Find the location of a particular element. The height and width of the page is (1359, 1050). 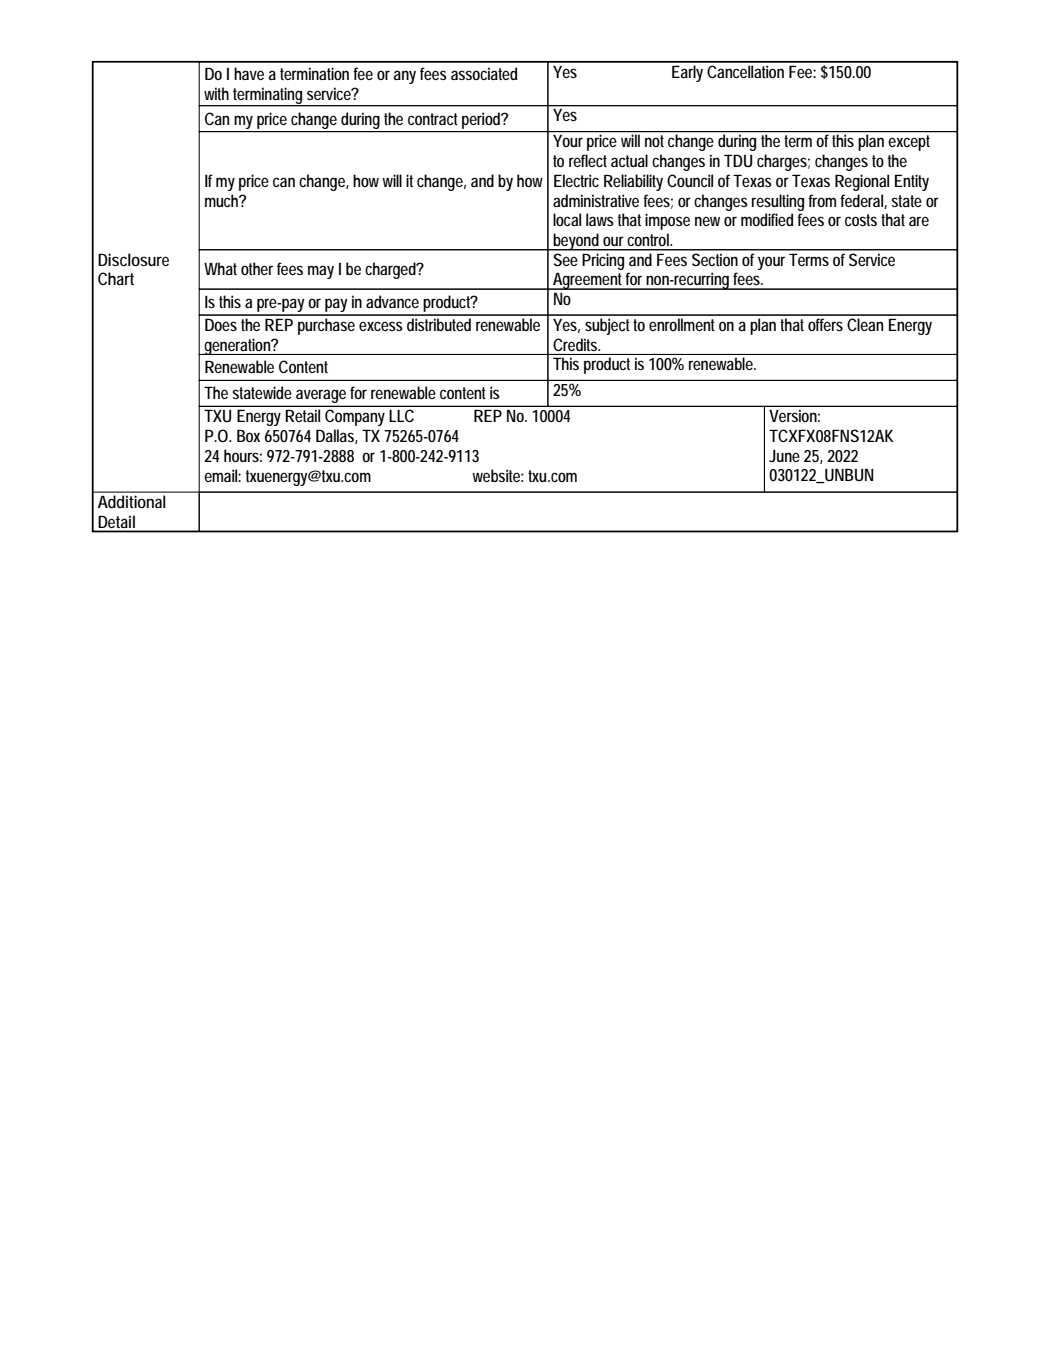

from is located at coordinates (822, 200).
